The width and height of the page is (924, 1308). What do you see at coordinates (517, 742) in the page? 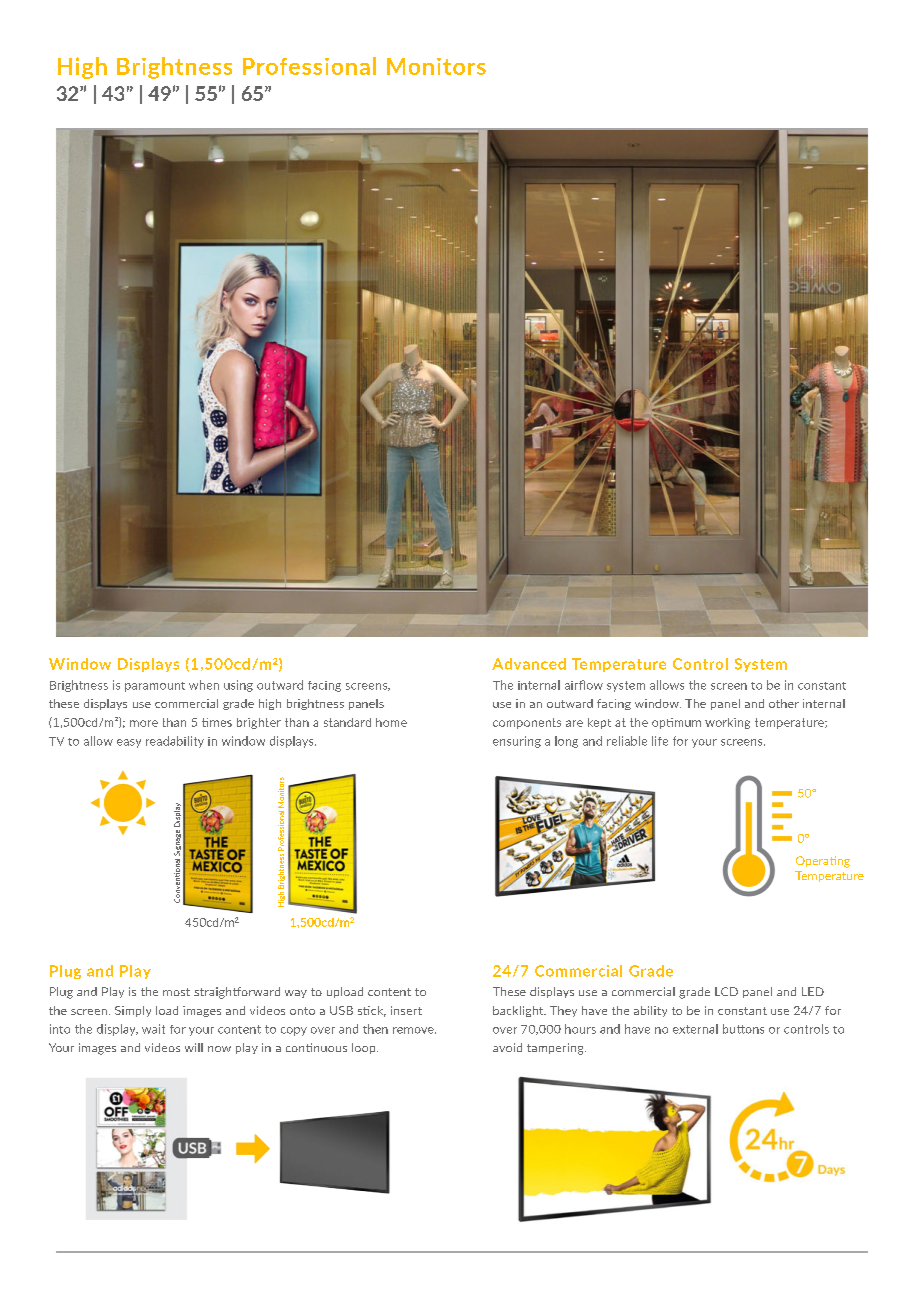
I see `ensuring` at bounding box center [517, 742].
